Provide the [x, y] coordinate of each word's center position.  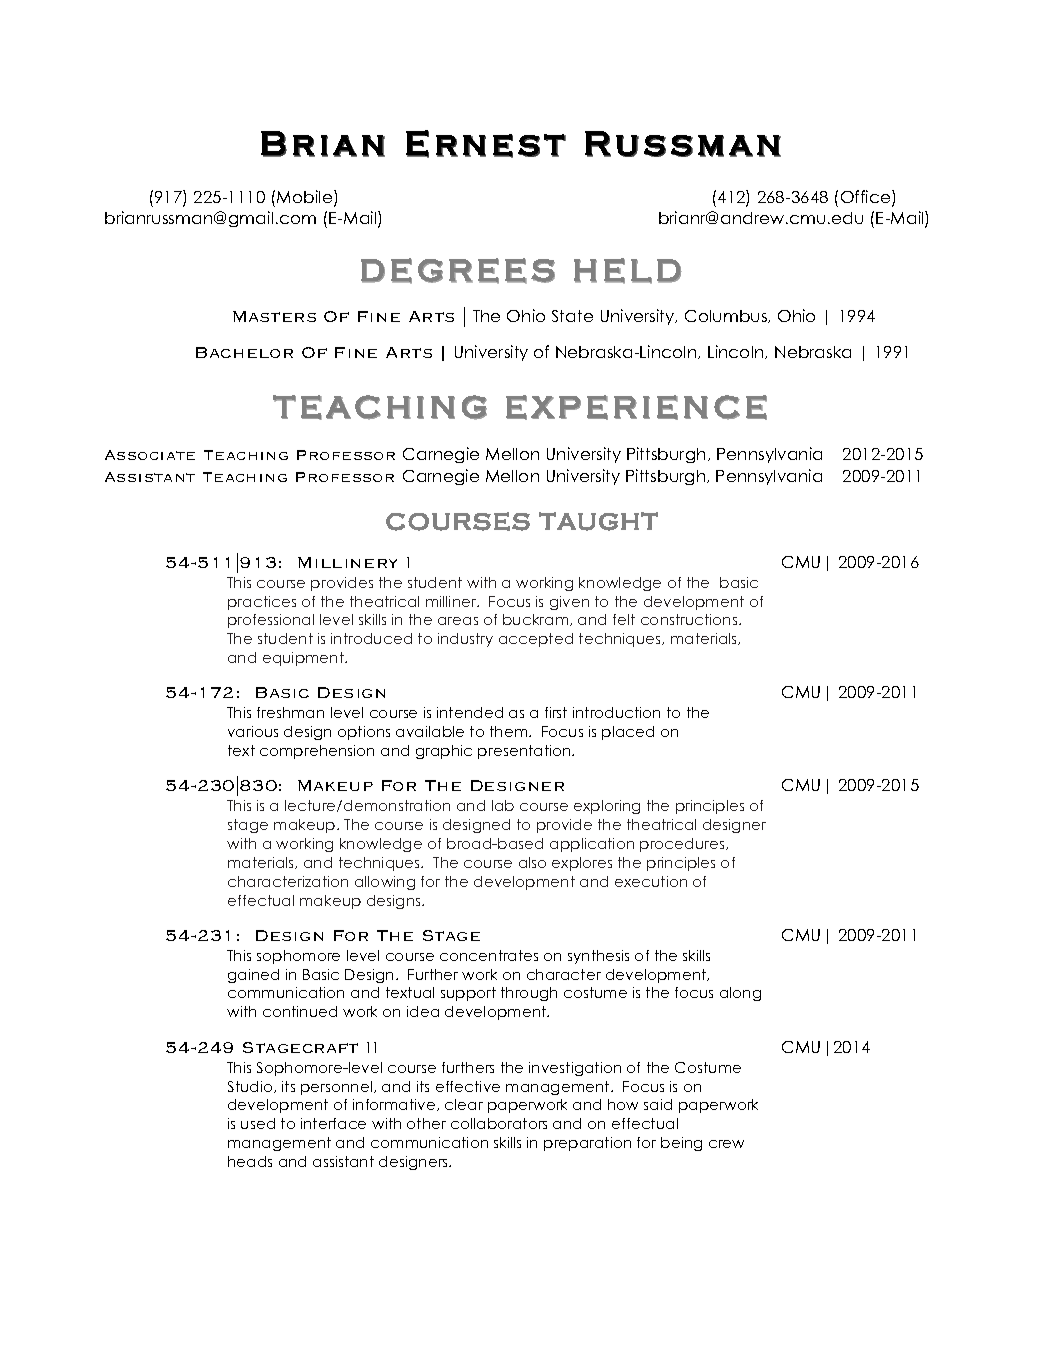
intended [470, 712]
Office [867, 198]
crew [726, 1144]
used [258, 1123]
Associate [150, 455]
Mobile [306, 198]
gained [253, 976]
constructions [690, 619]
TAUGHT [598, 521]
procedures [683, 845]
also [532, 862]
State [572, 316]
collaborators [499, 1123]
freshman [290, 712]
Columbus [727, 316]
